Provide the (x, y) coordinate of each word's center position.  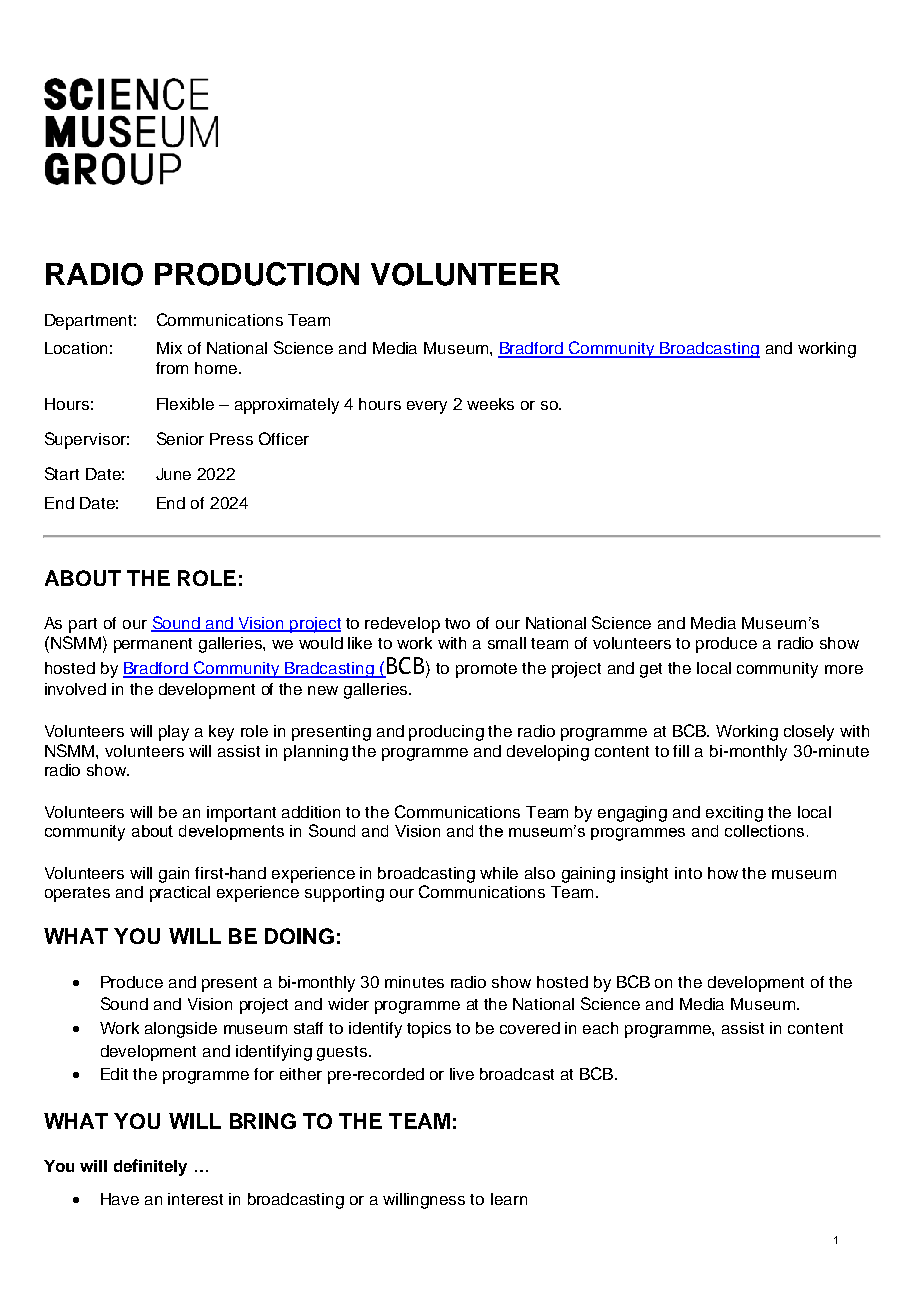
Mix (169, 348)
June (173, 474)
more (844, 669)
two (457, 623)
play (174, 733)
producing (446, 733)
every (427, 407)
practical (180, 894)
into (688, 873)
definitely (150, 1167)
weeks (490, 404)
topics (429, 1030)
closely (809, 733)
